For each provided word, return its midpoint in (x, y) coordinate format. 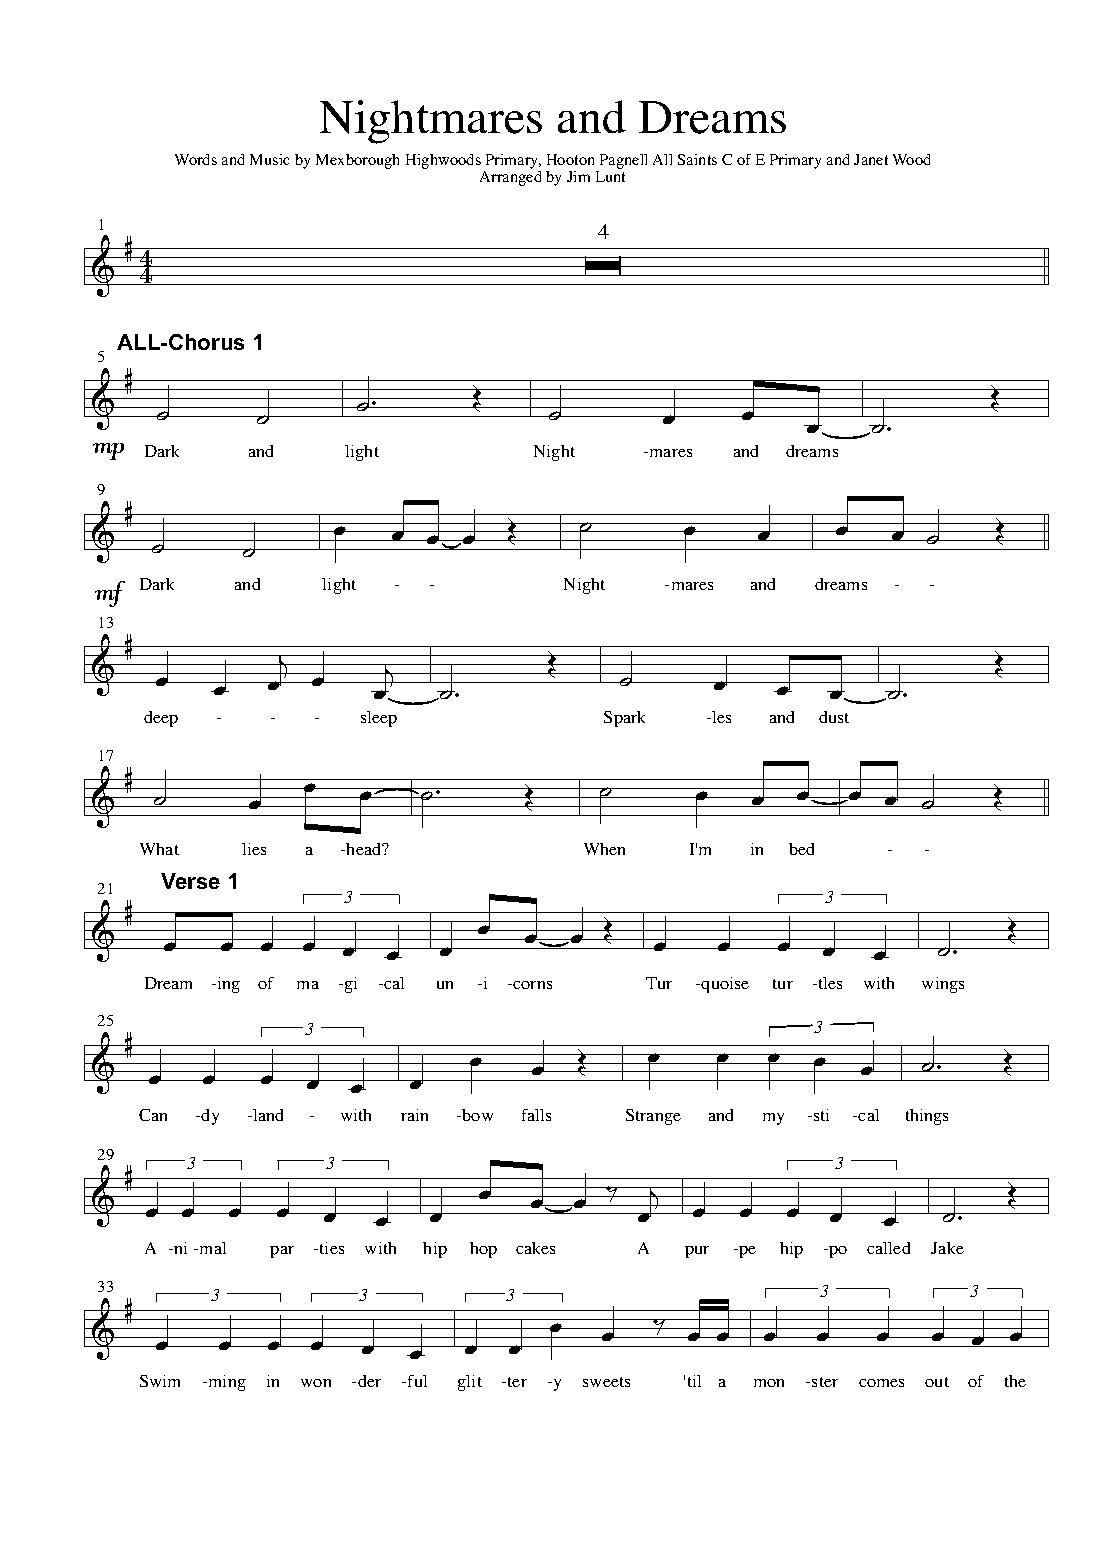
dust (834, 717)
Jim (578, 176)
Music (269, 159)
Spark (624, 719)
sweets (606, 1382)
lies (254, 849)
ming (227, 1383)
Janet (871, 159)
